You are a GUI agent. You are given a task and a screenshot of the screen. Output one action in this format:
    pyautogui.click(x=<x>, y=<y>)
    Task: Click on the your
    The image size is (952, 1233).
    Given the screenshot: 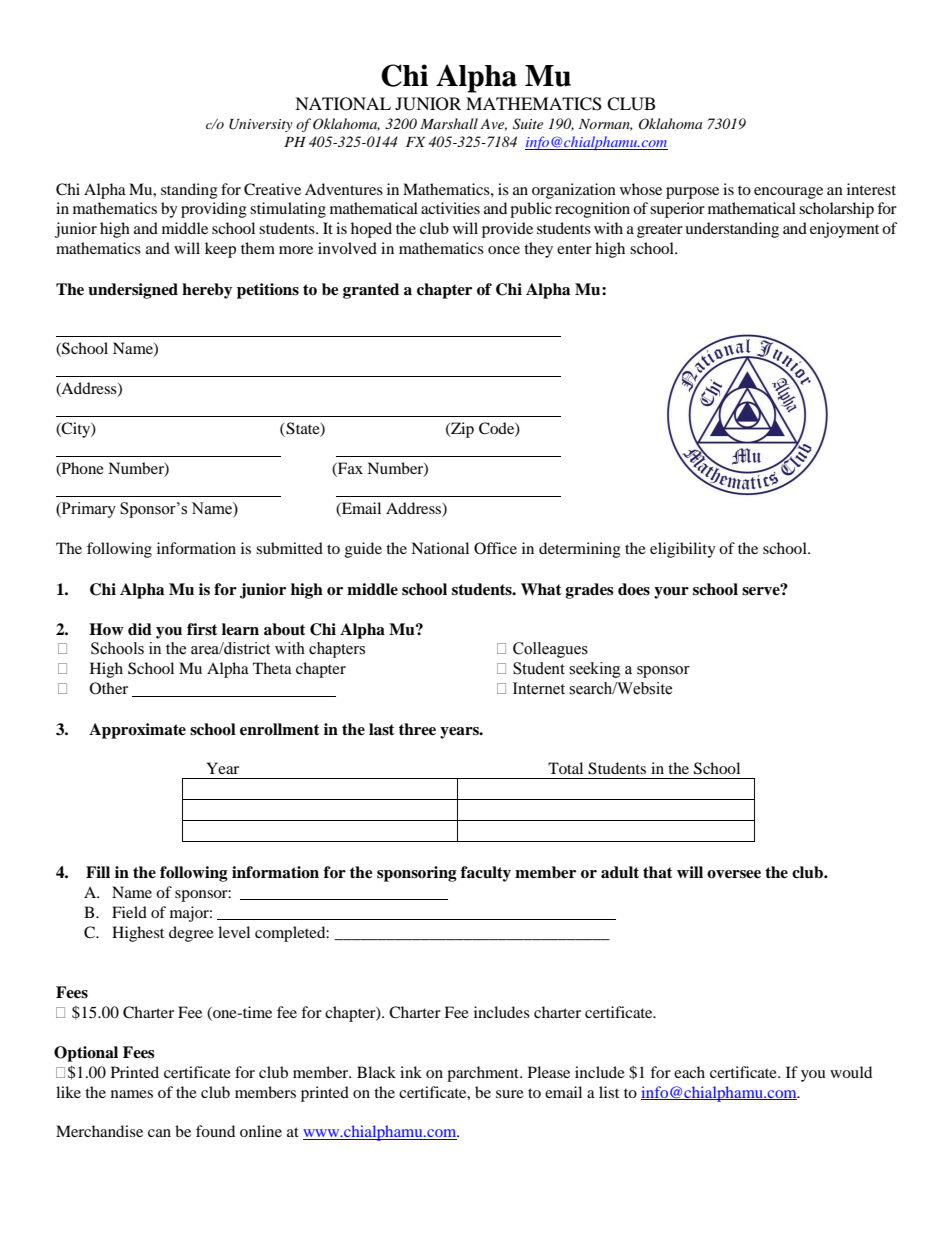 What is the action you would take?
    pyautogui.click(x=671, y=593)
